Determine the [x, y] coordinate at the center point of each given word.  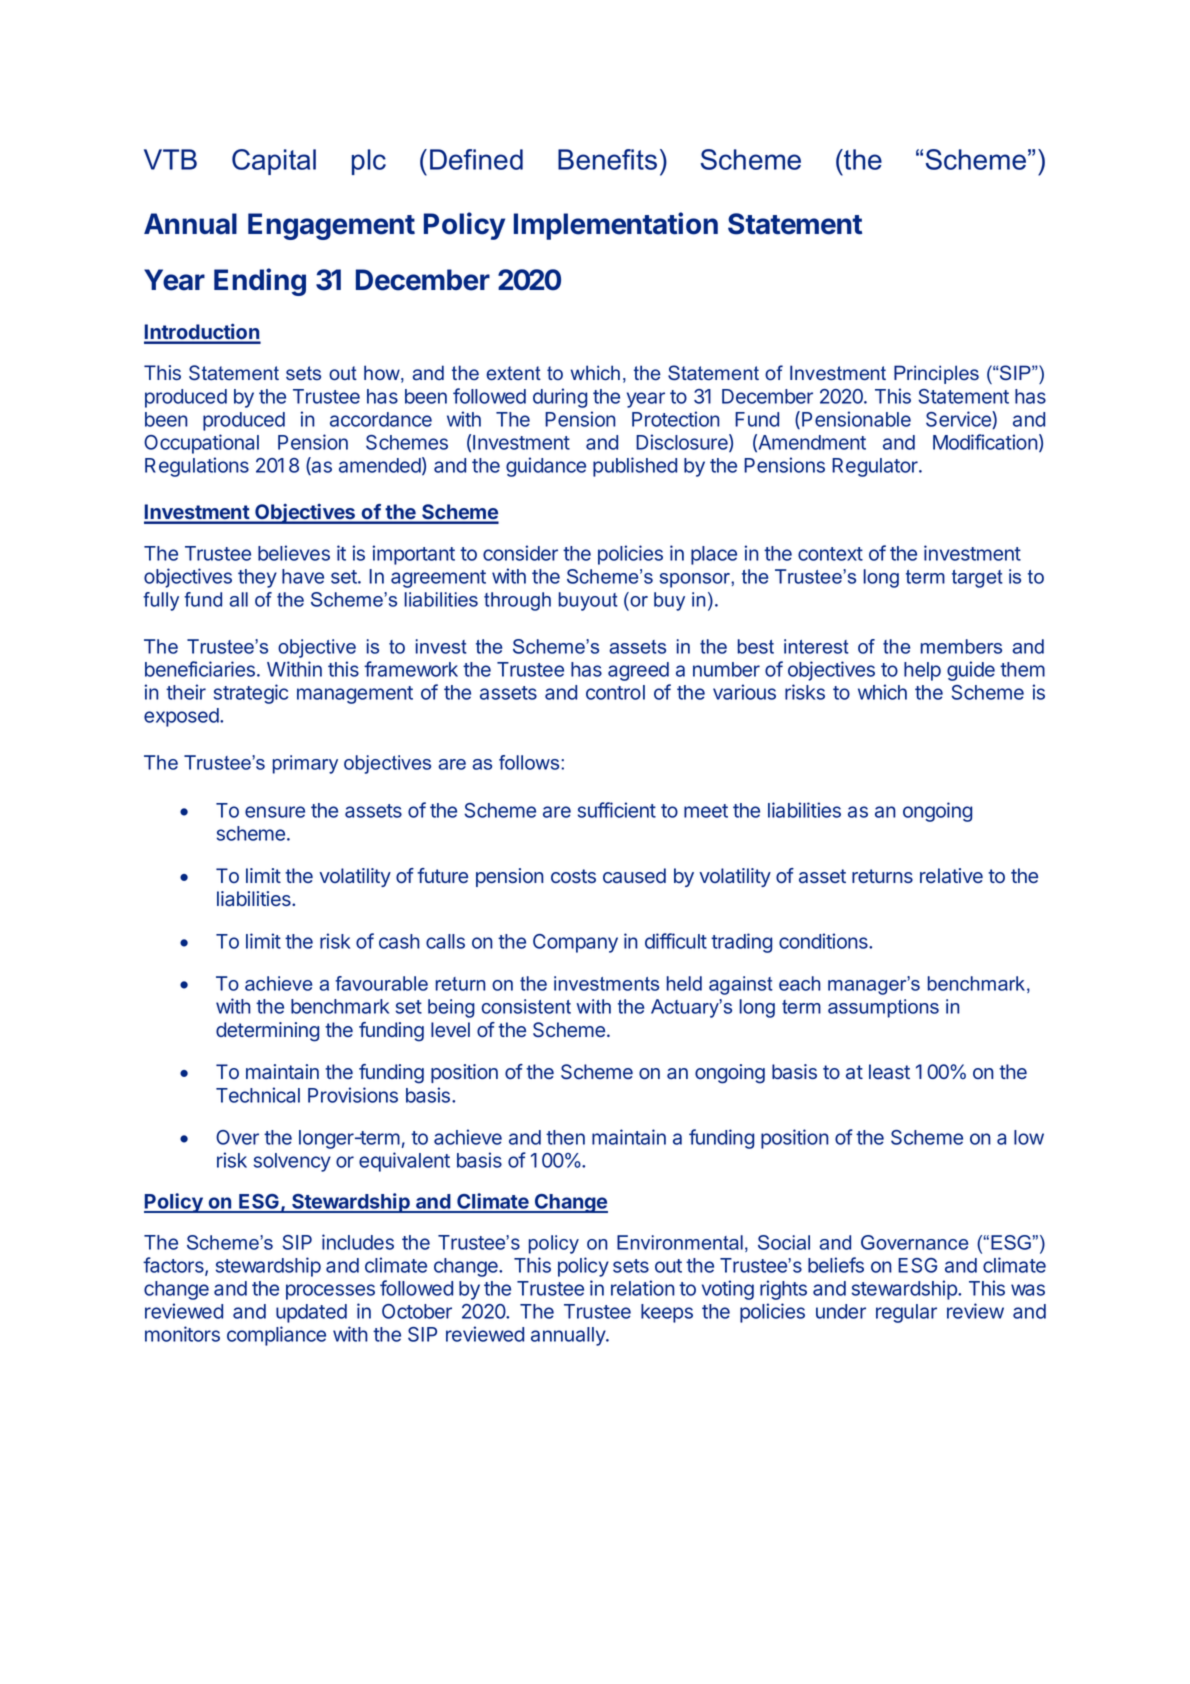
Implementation [616, 226]
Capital [274, 162]
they [257, 578]
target [977, 579]
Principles [936, 374]
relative [951, 876]
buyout [588, 601]
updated [311, 1313]
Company [575, 943]
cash [399, 941]
